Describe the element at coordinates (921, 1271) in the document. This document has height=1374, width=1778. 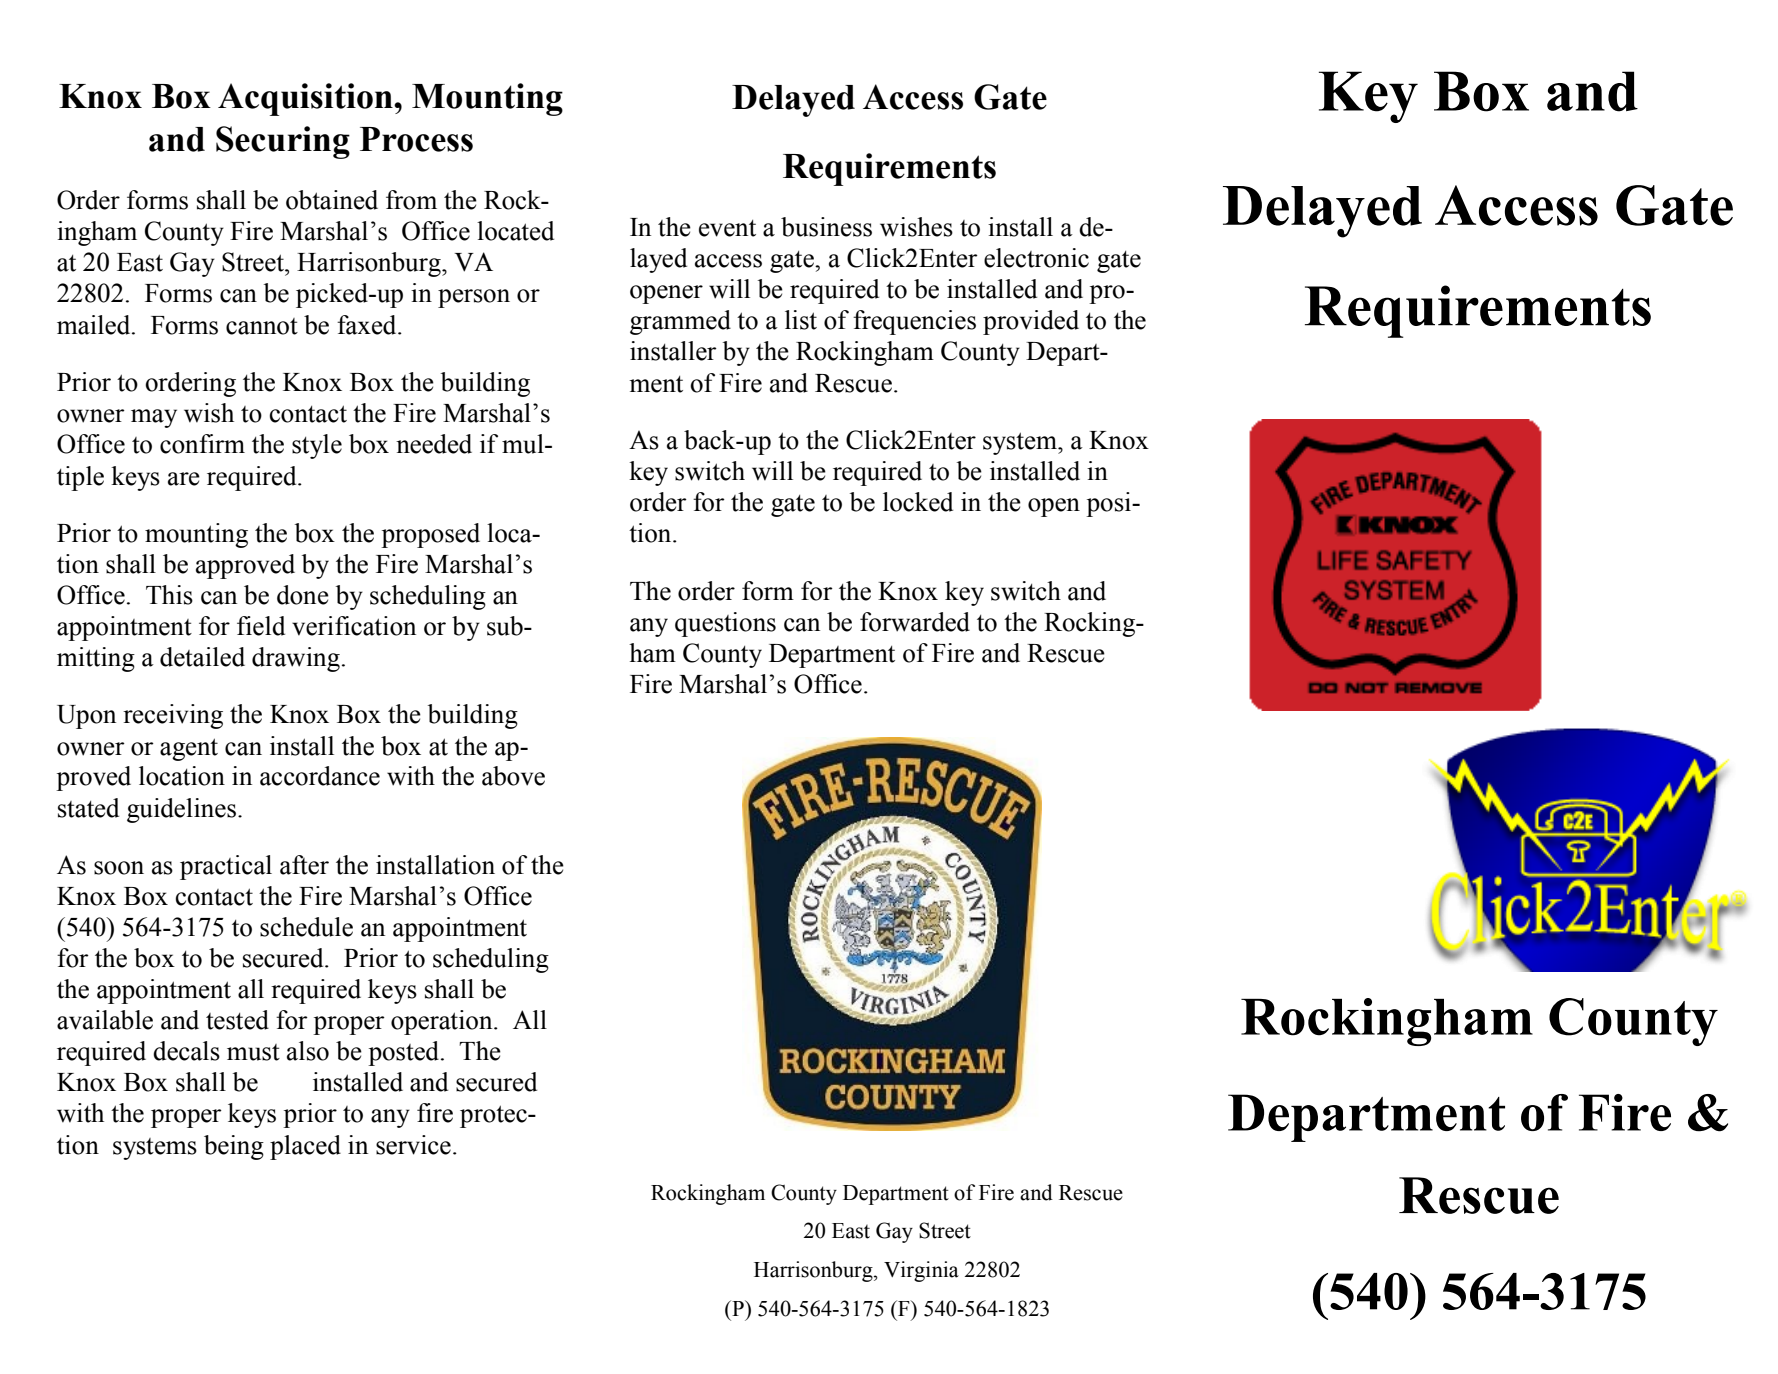
I see `Virginia` at that location.
